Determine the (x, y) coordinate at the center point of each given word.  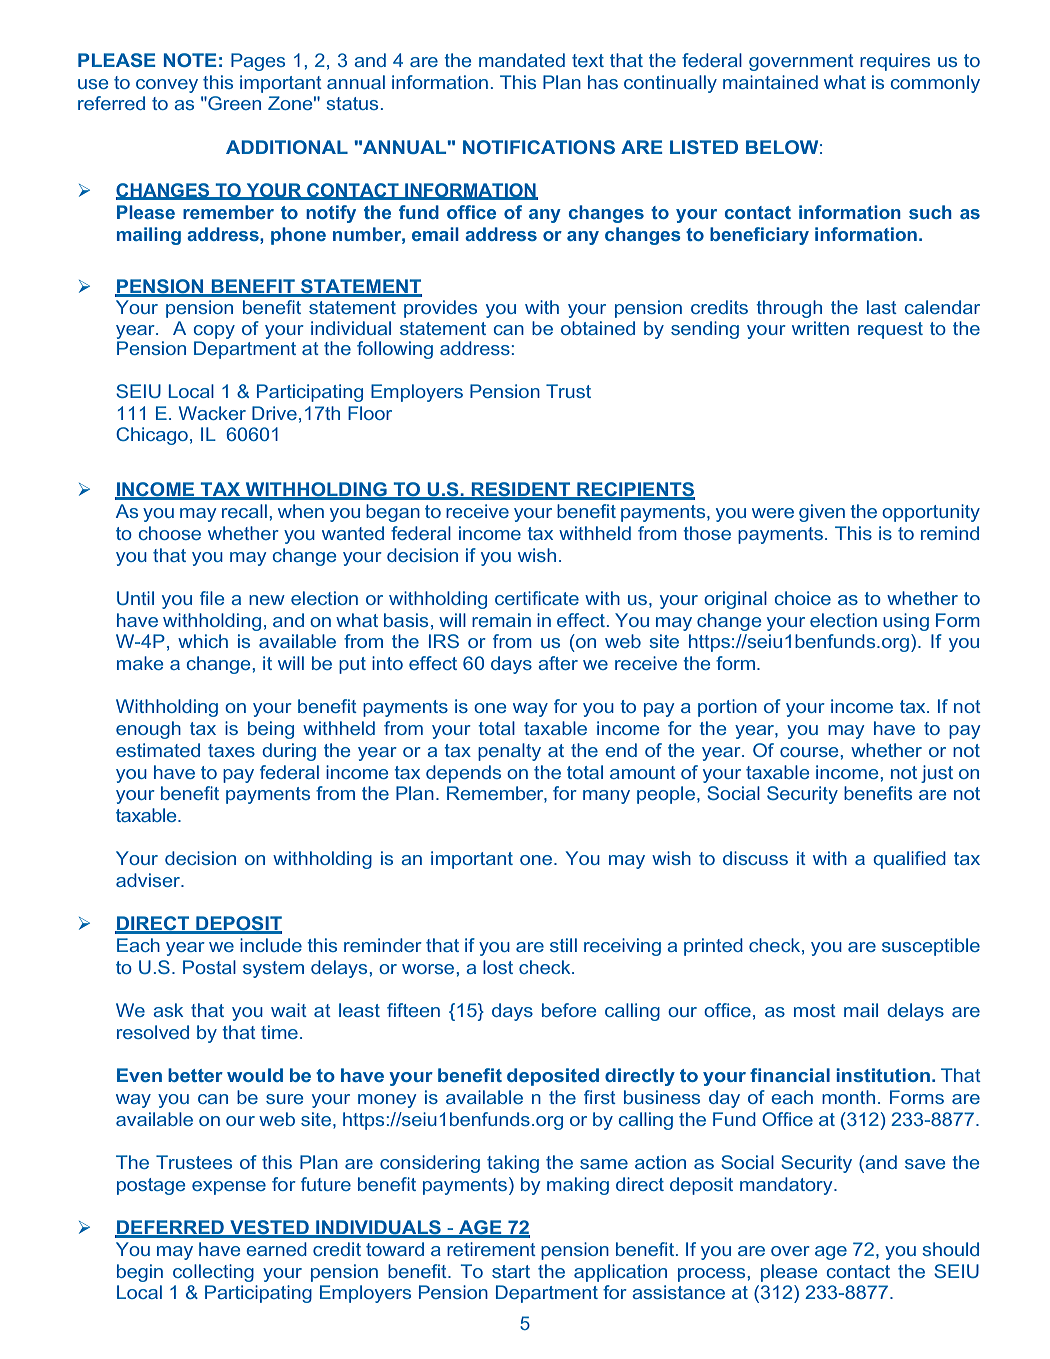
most (815, 1010)
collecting (213, 1273)
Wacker (212, 413)
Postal (209, 967)
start (511, 1271)
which (203, 641)
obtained (598, 328)
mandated (522, 60)
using (906, 622)
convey (167, 86)
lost (498, 967)
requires (895, 62)
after (558, 663)
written (820, 328)
